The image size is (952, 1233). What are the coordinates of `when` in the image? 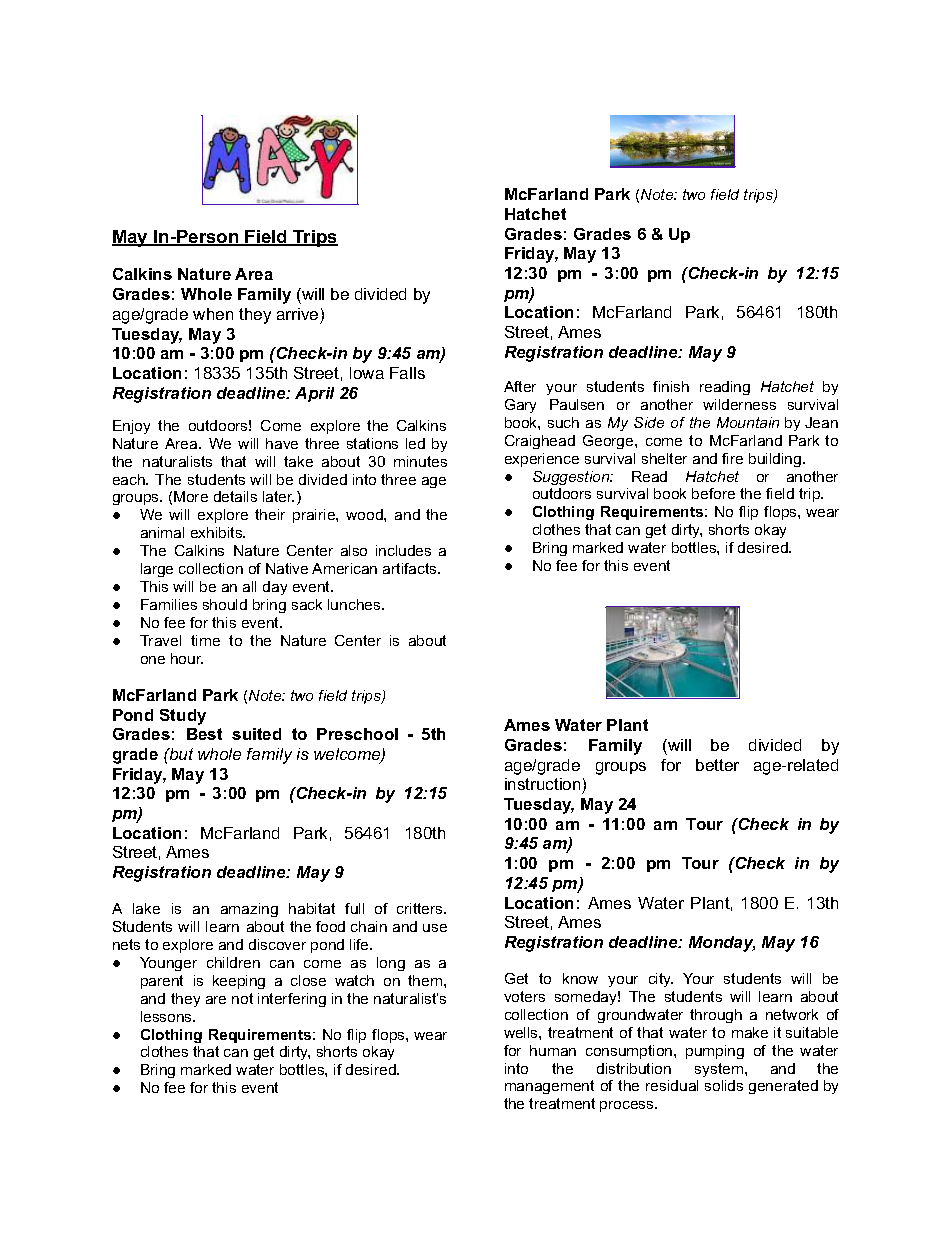 It's located at (213, 314).
